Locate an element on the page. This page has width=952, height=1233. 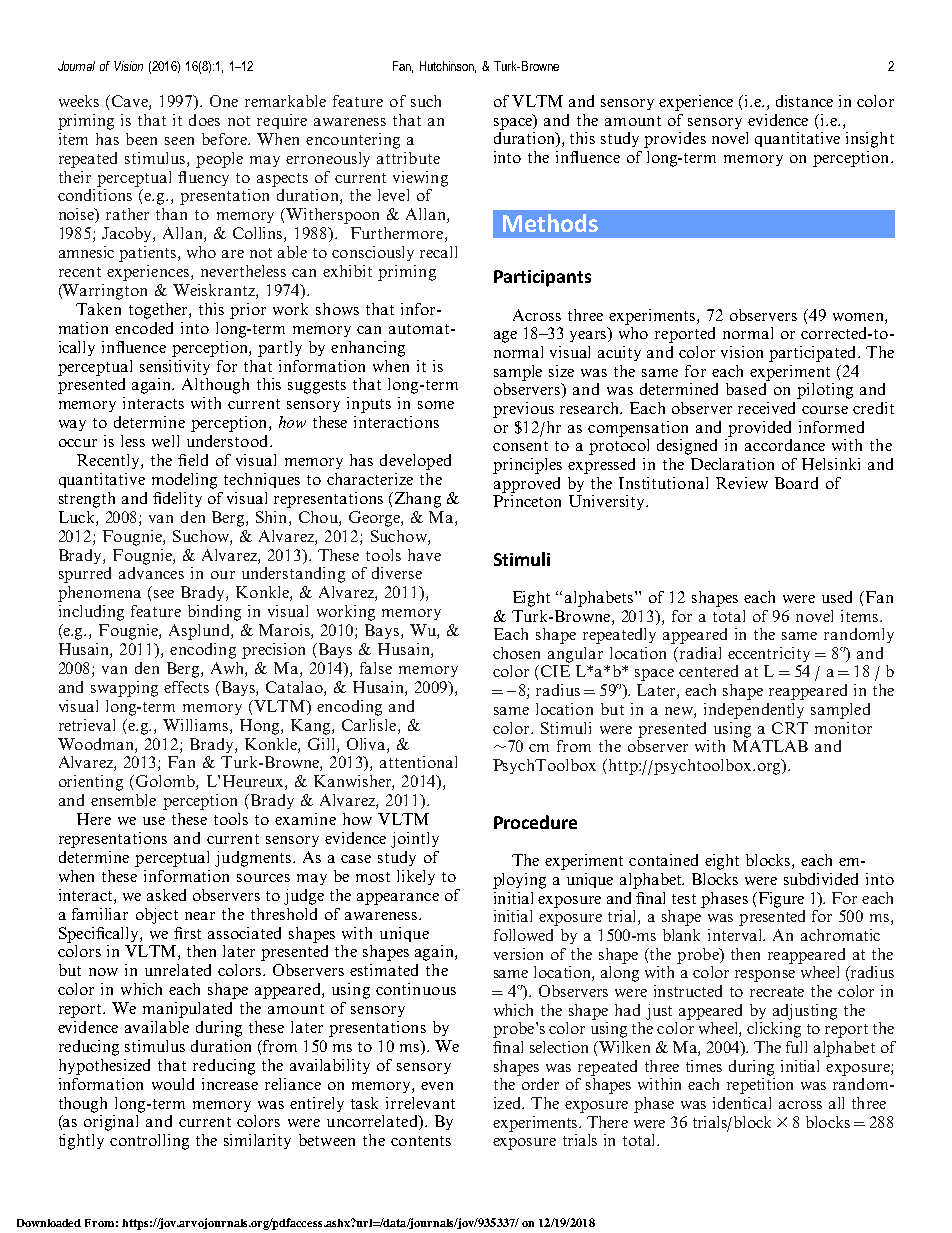
Figure is located at coordinates (780, 900).
